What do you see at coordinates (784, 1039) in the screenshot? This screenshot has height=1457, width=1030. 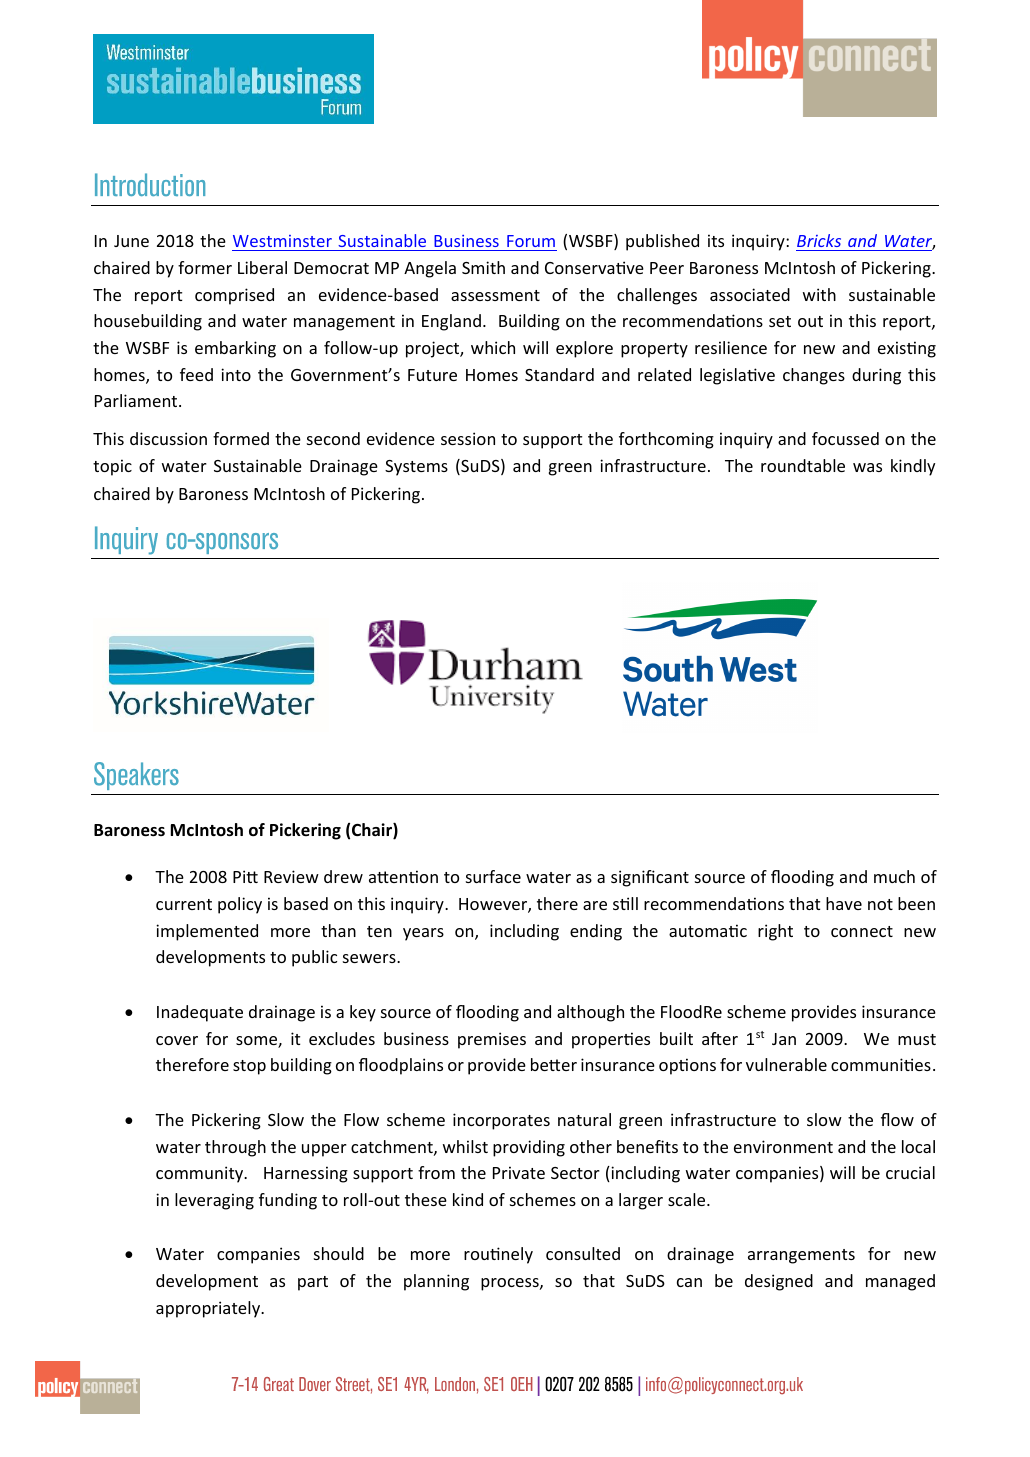 I see `Jan` at bounding box center [784, 1039].
